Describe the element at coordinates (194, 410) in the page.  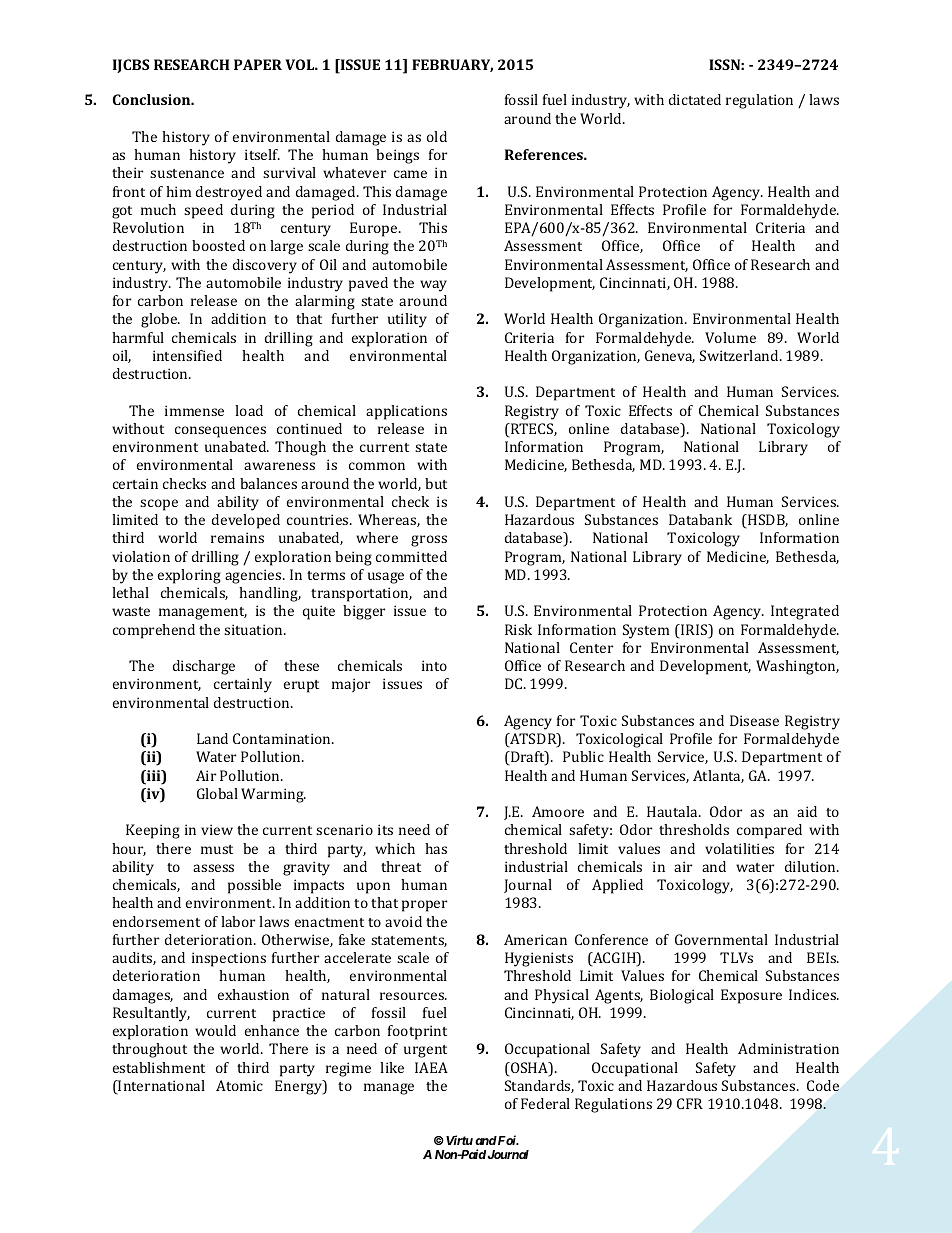
I see `immense` at that location.
